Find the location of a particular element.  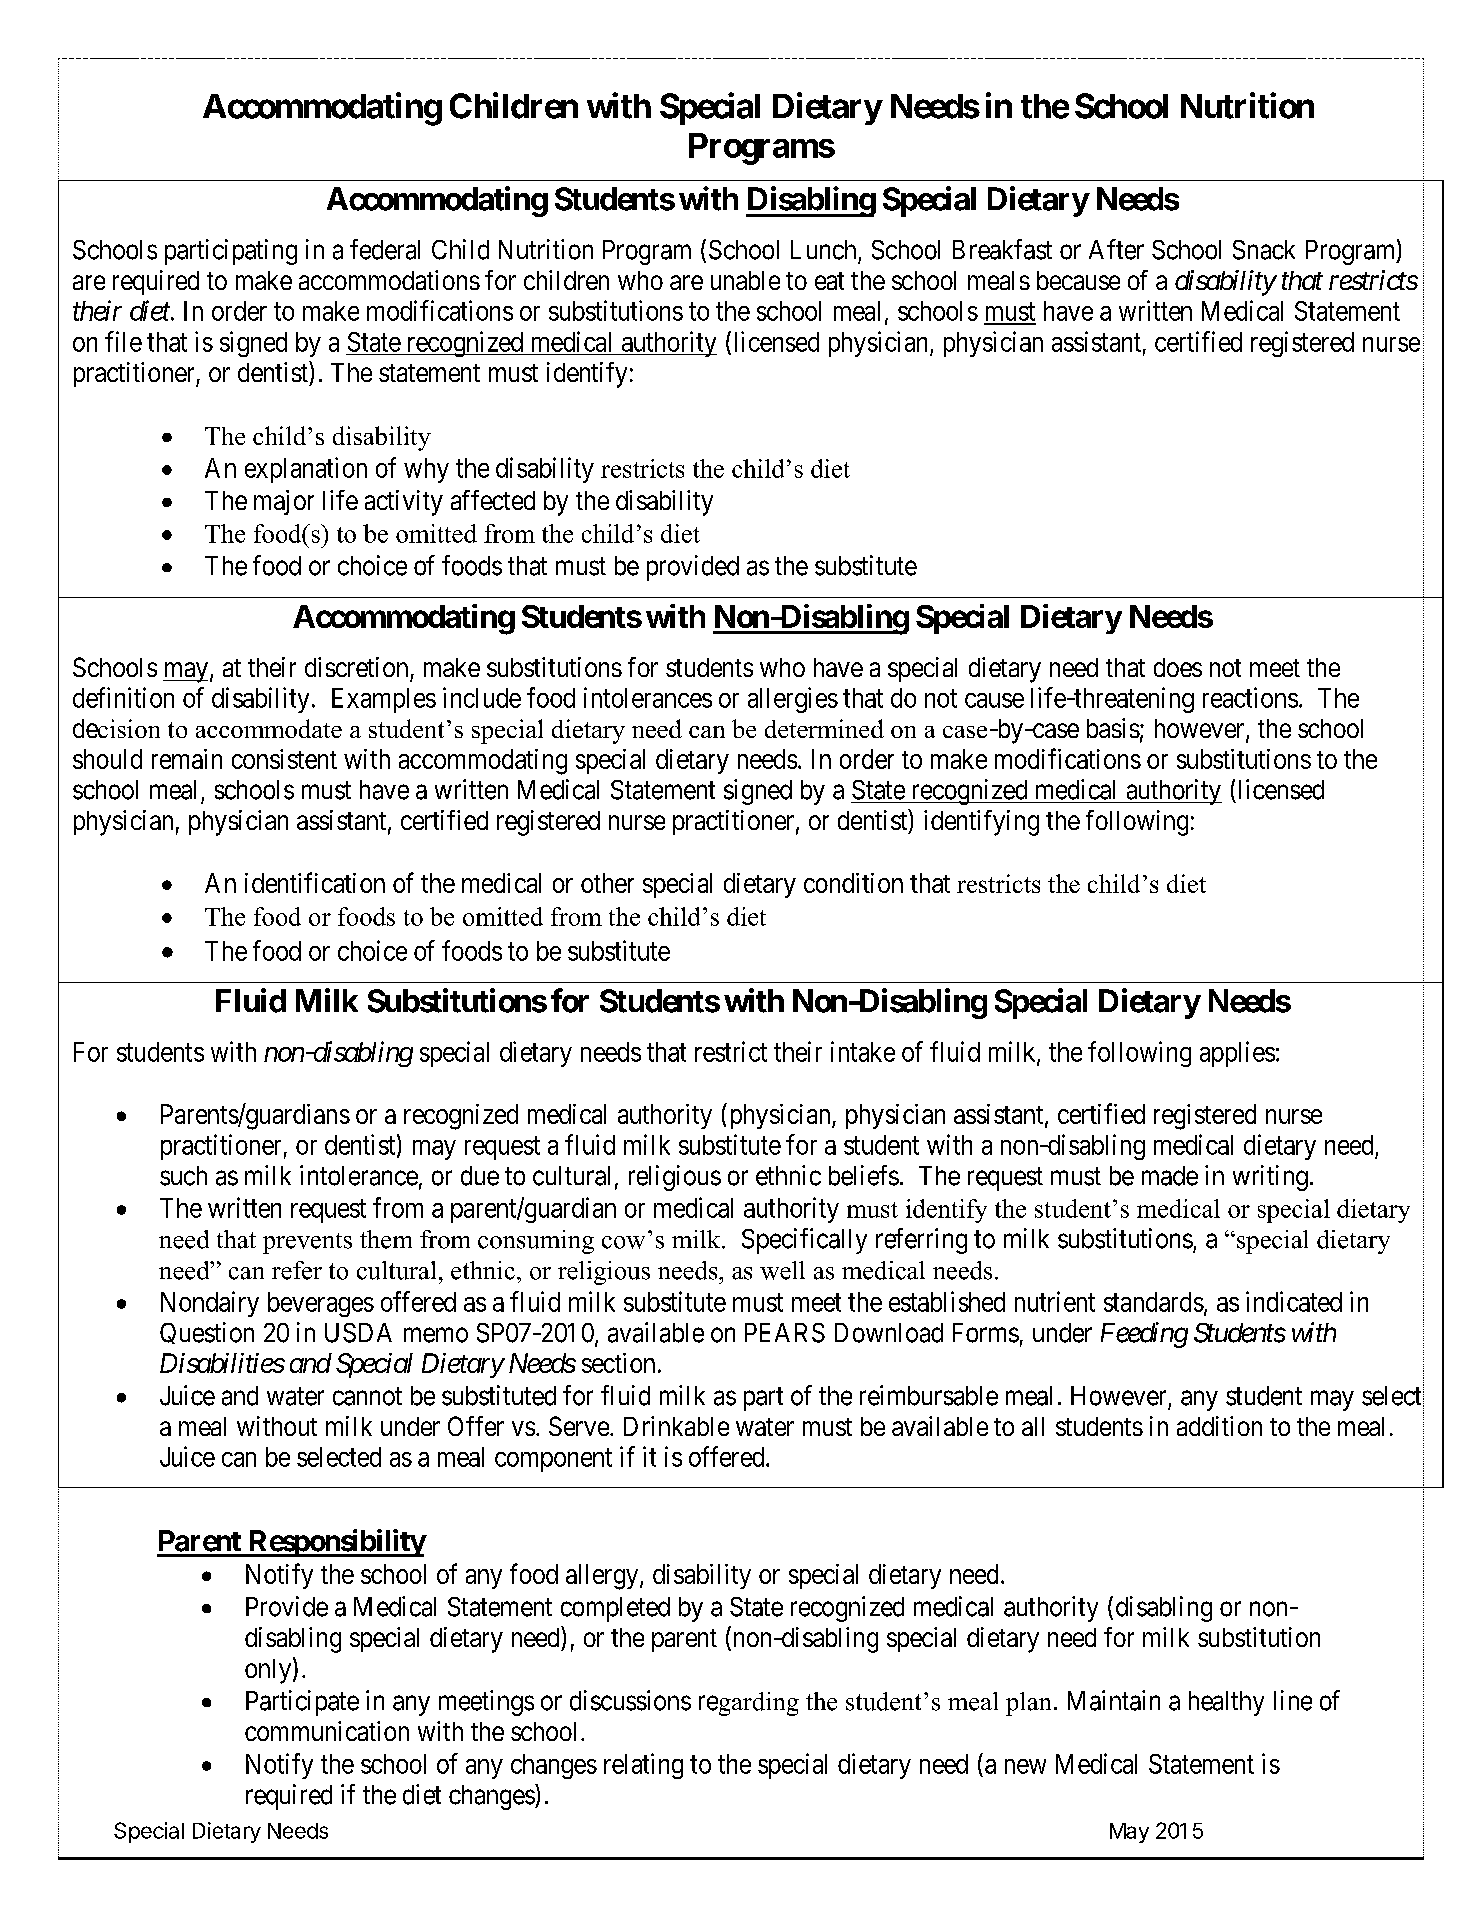

After is located at coordinates (1116, 249).
